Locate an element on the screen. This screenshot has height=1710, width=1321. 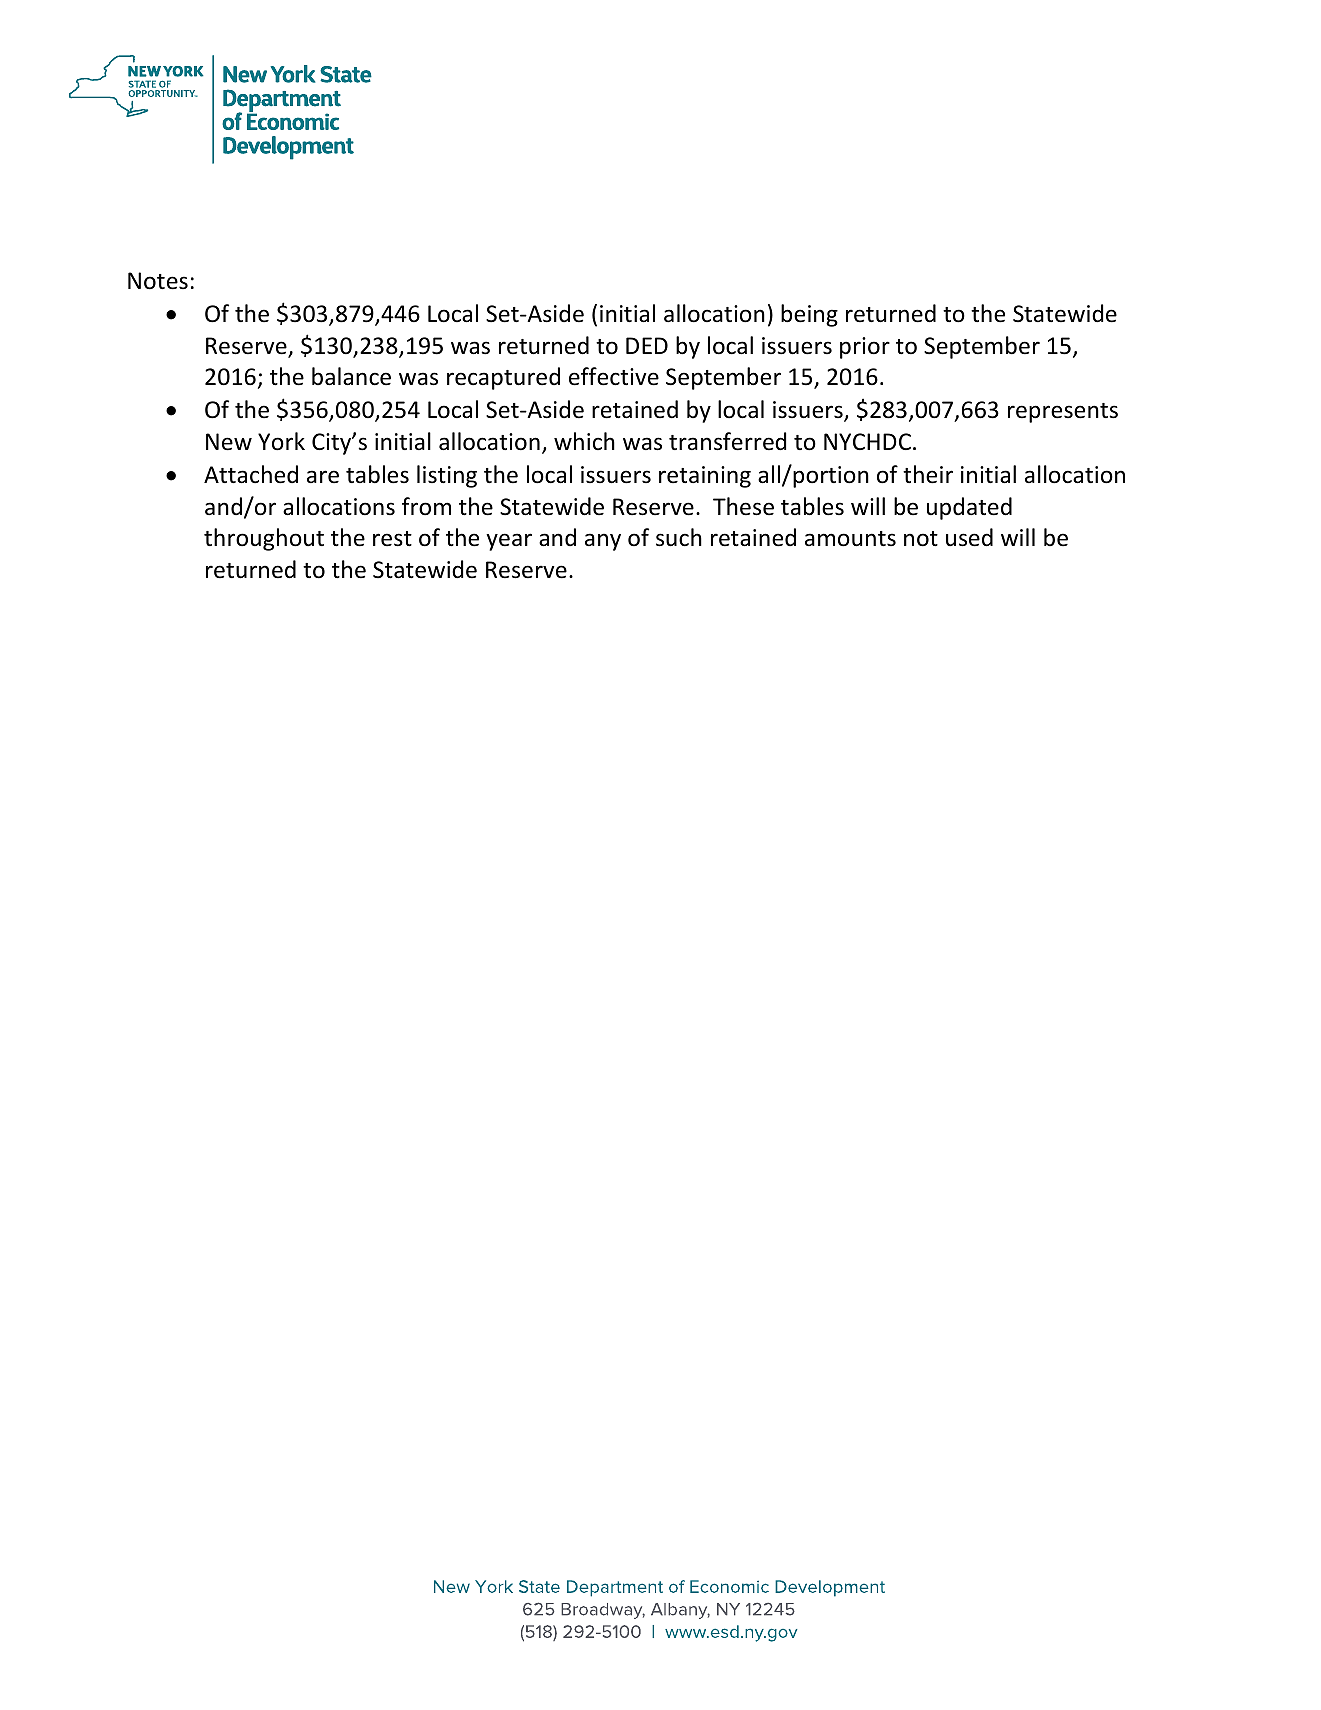
effective is located at coordinates (614, 376).
